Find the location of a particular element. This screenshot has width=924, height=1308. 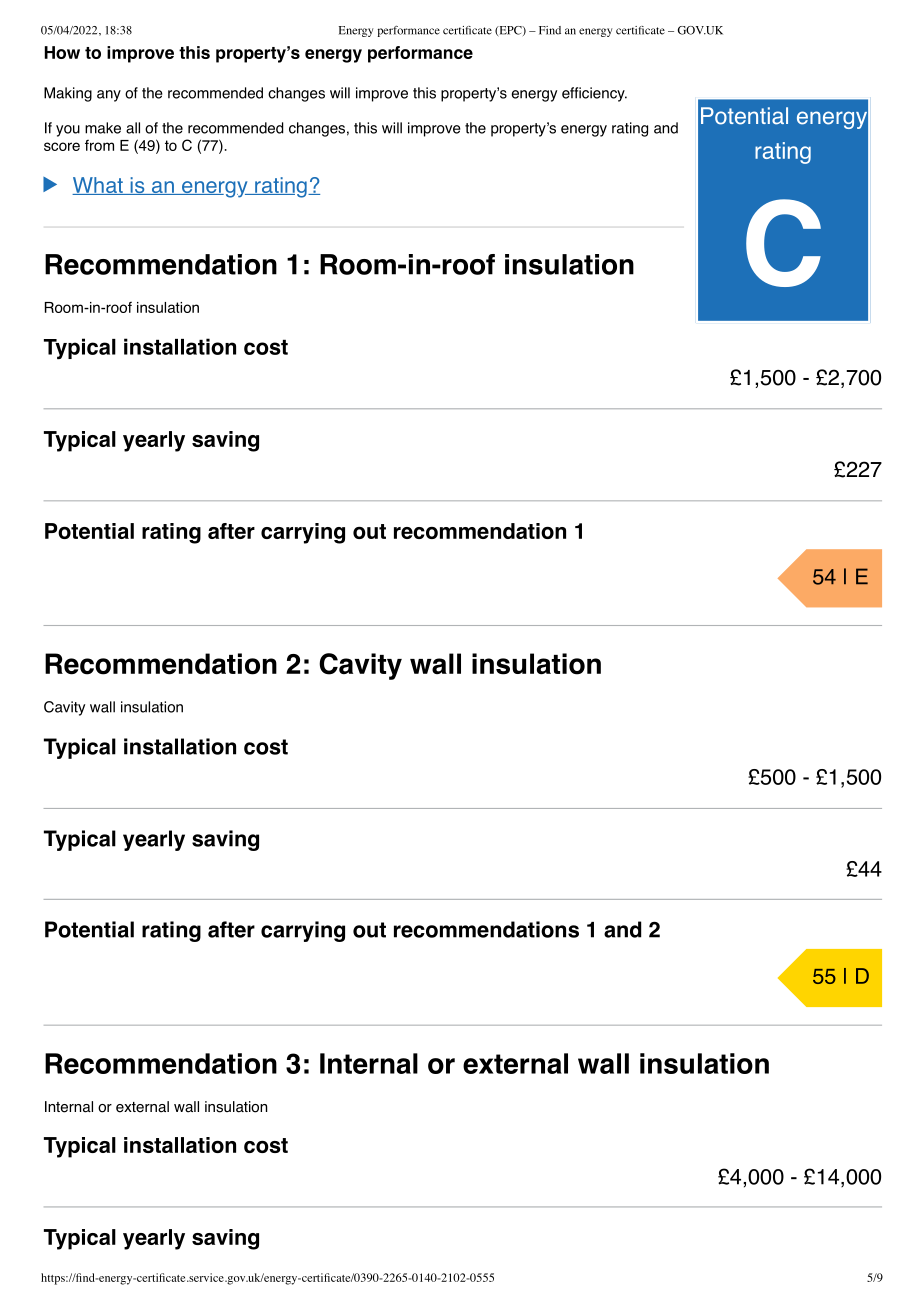

score is located at coordinates (62, 146).
